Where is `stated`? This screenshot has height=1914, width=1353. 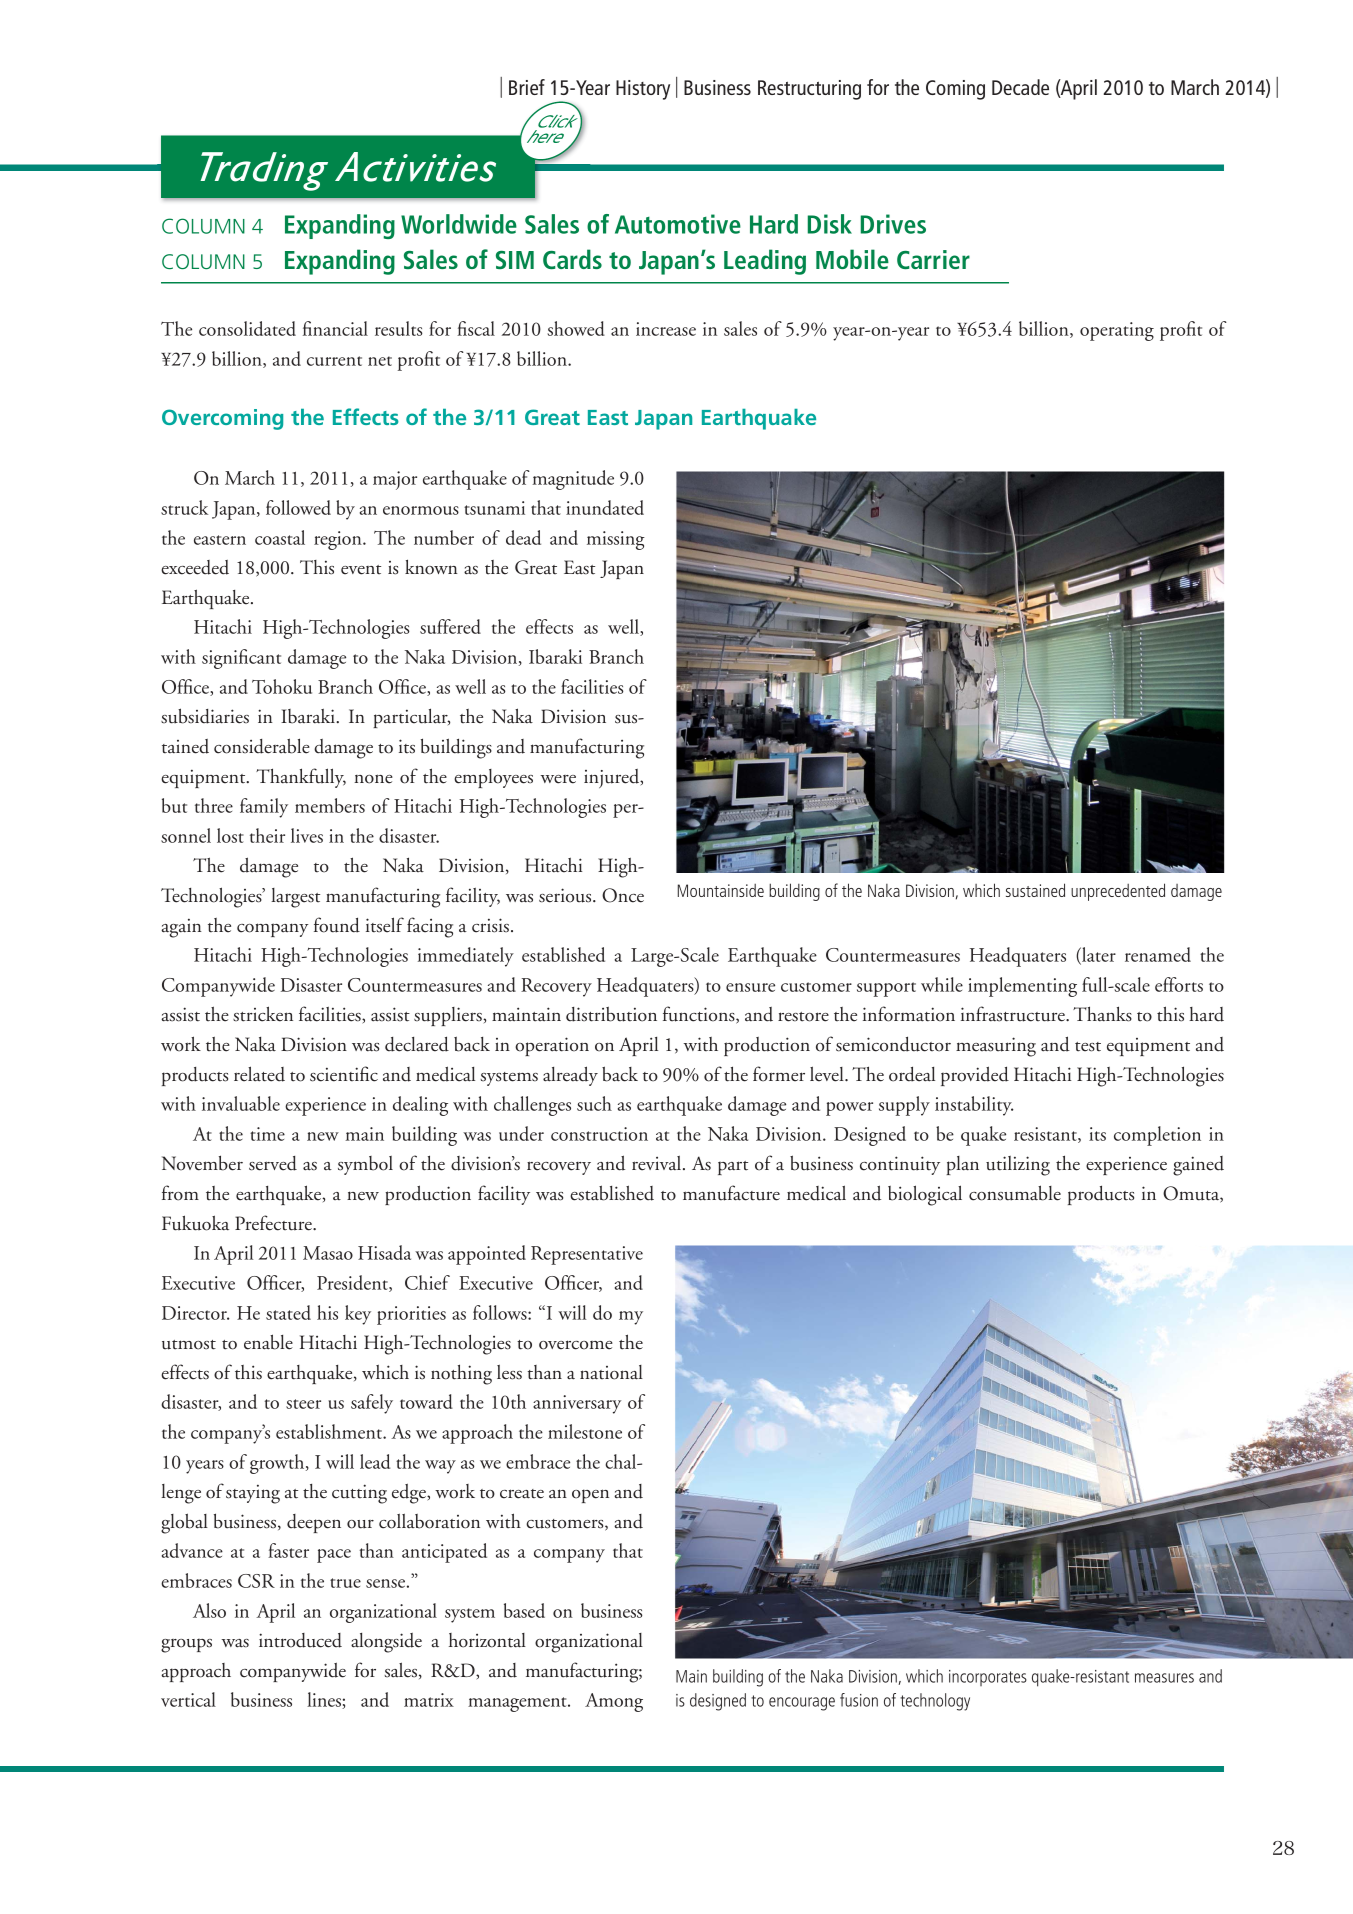
stated is located at coordinates (288, 1312).
